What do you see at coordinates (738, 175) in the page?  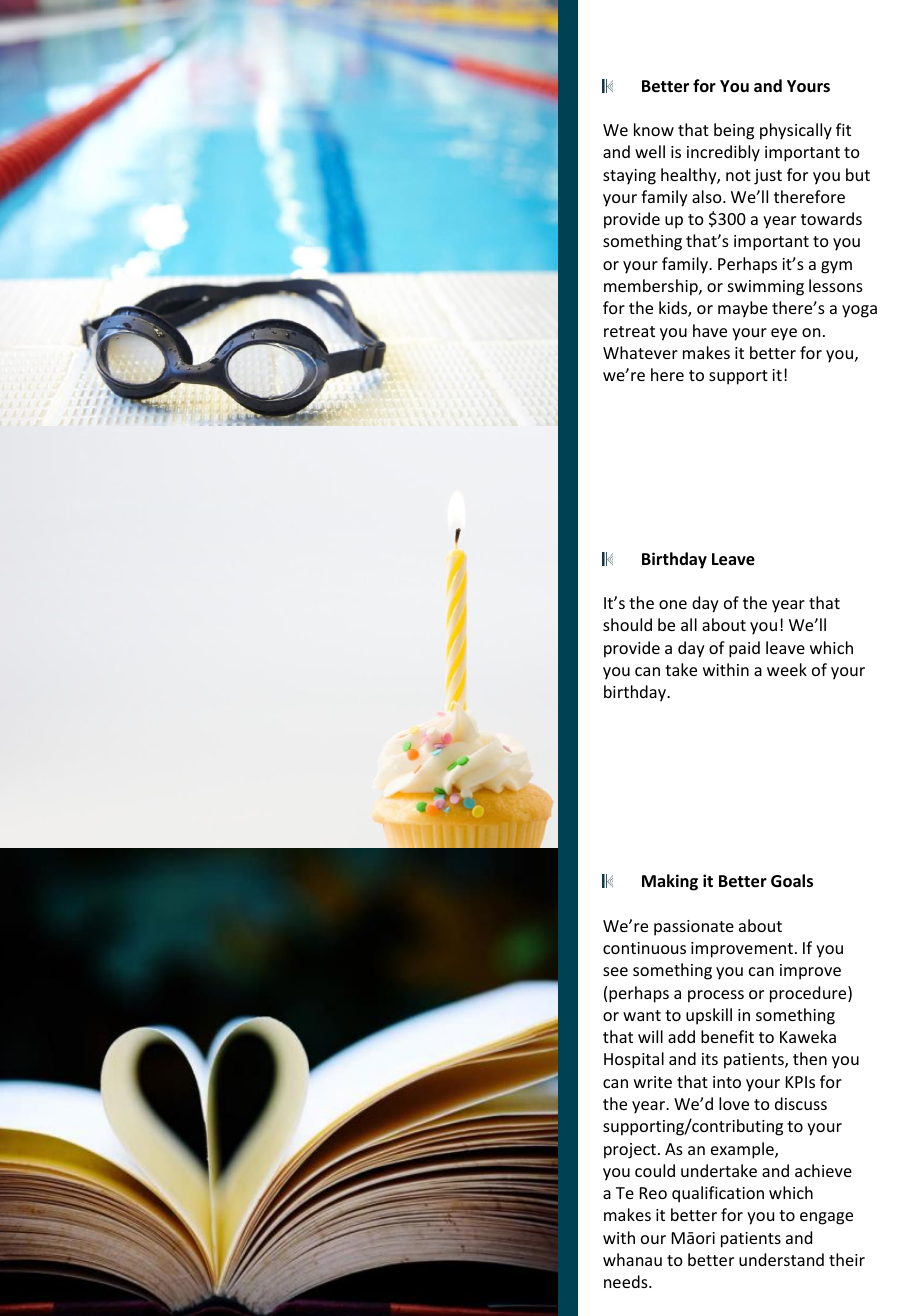 I see `not` at bounding box center [738, 175].
